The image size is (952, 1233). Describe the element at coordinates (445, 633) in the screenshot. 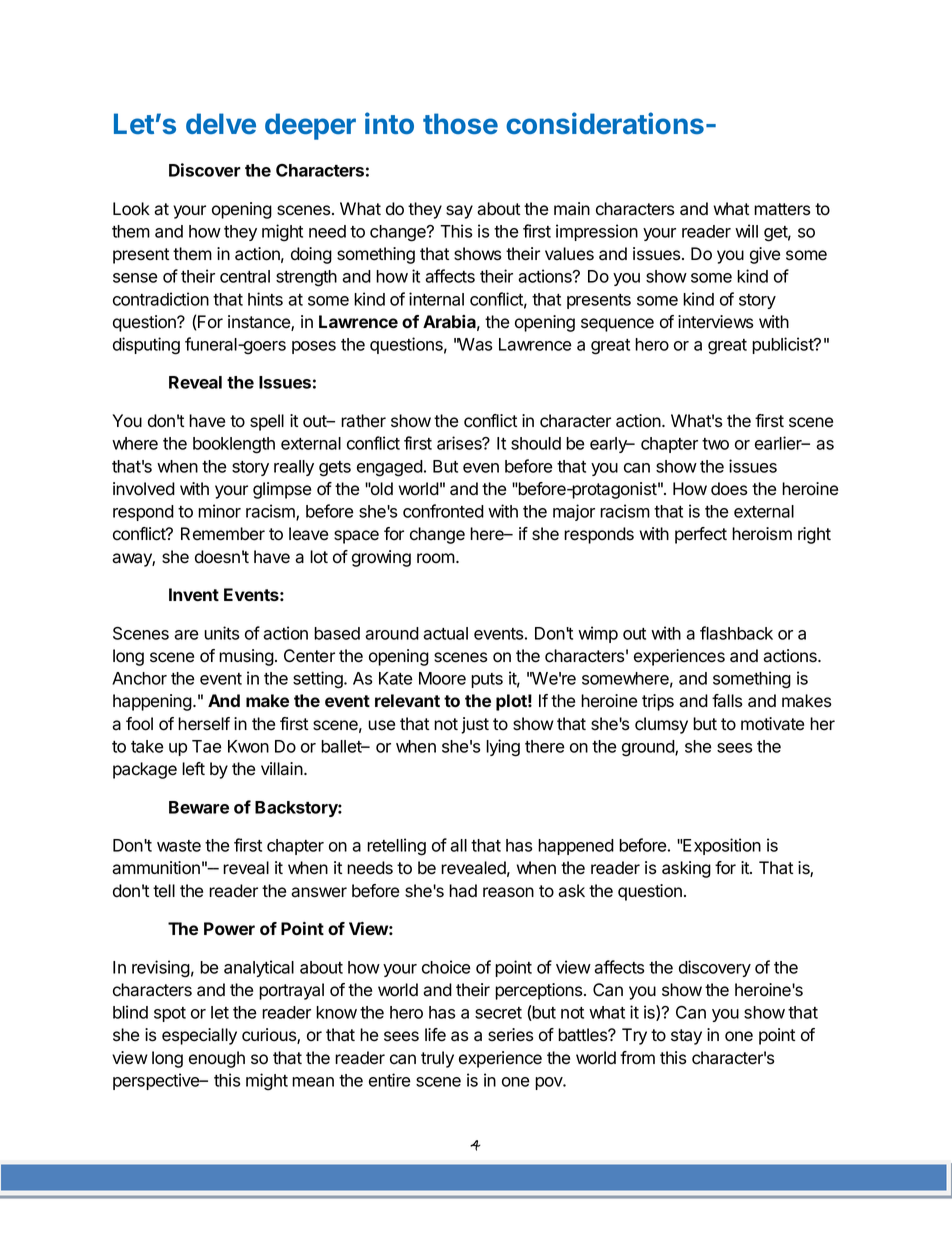

I see `actual` at that location.
